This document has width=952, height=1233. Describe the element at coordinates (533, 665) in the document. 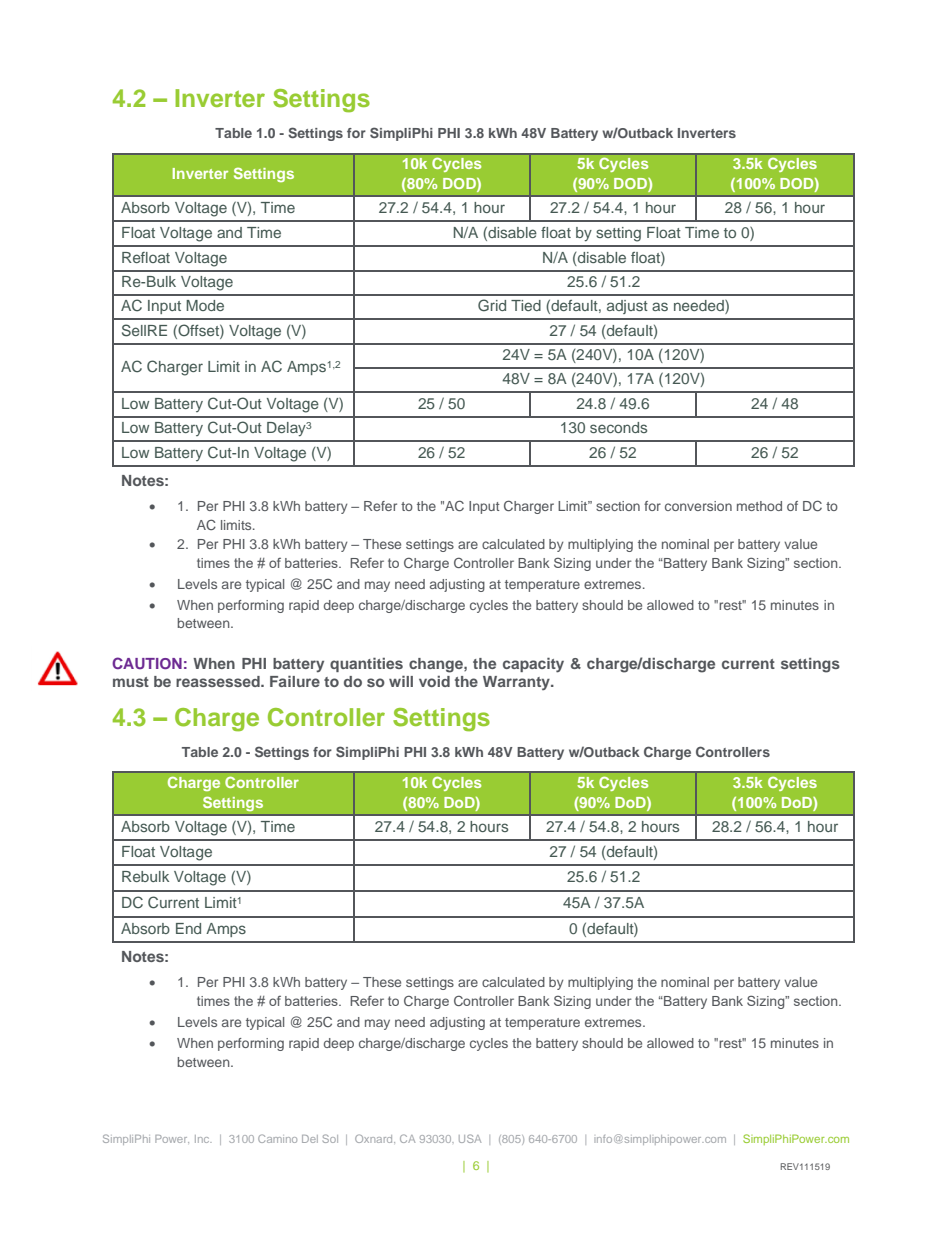

I see `capacity` at that location.
